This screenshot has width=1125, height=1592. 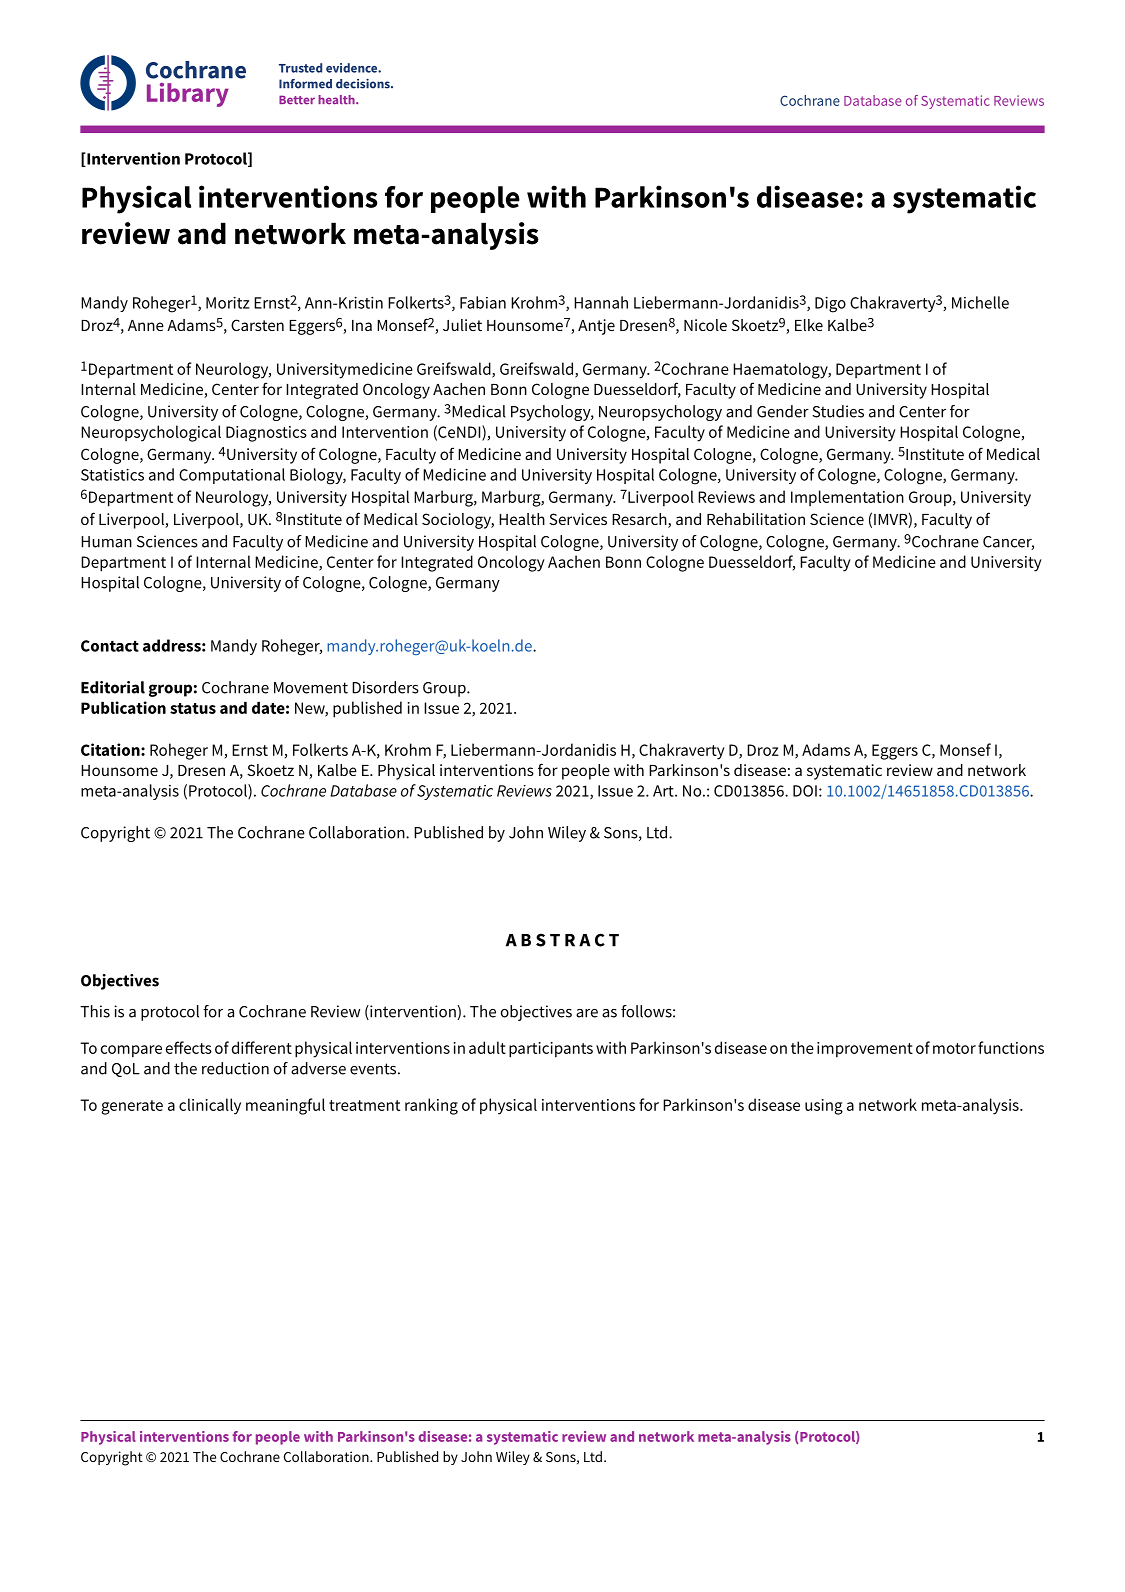 What do you see at coordinates (865, 1050) in the screenshot?
I see `improvement` at bounding box center [865, 1050].
